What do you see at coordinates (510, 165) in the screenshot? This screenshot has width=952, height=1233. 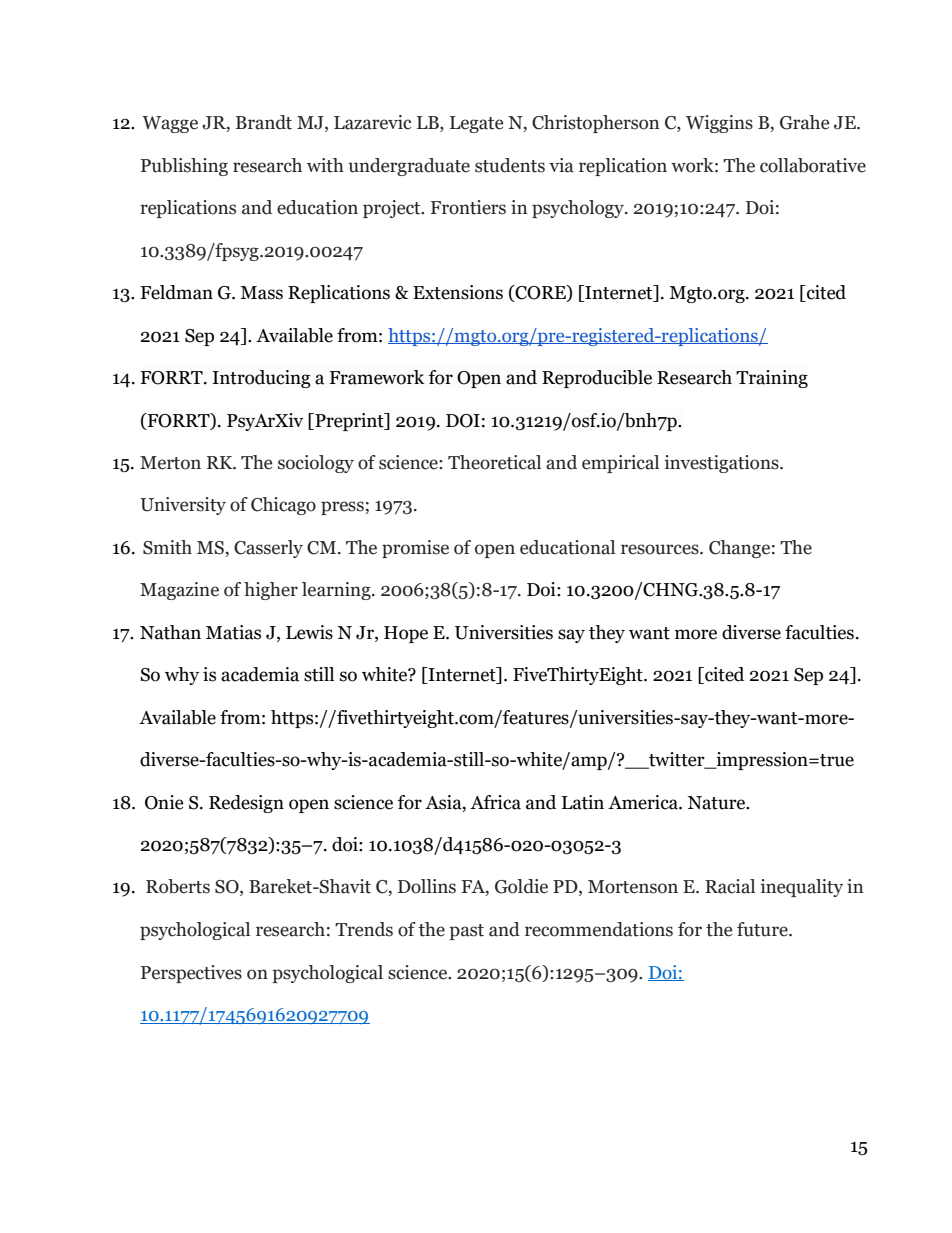 I see `students` at bounding box center [510, 165].
